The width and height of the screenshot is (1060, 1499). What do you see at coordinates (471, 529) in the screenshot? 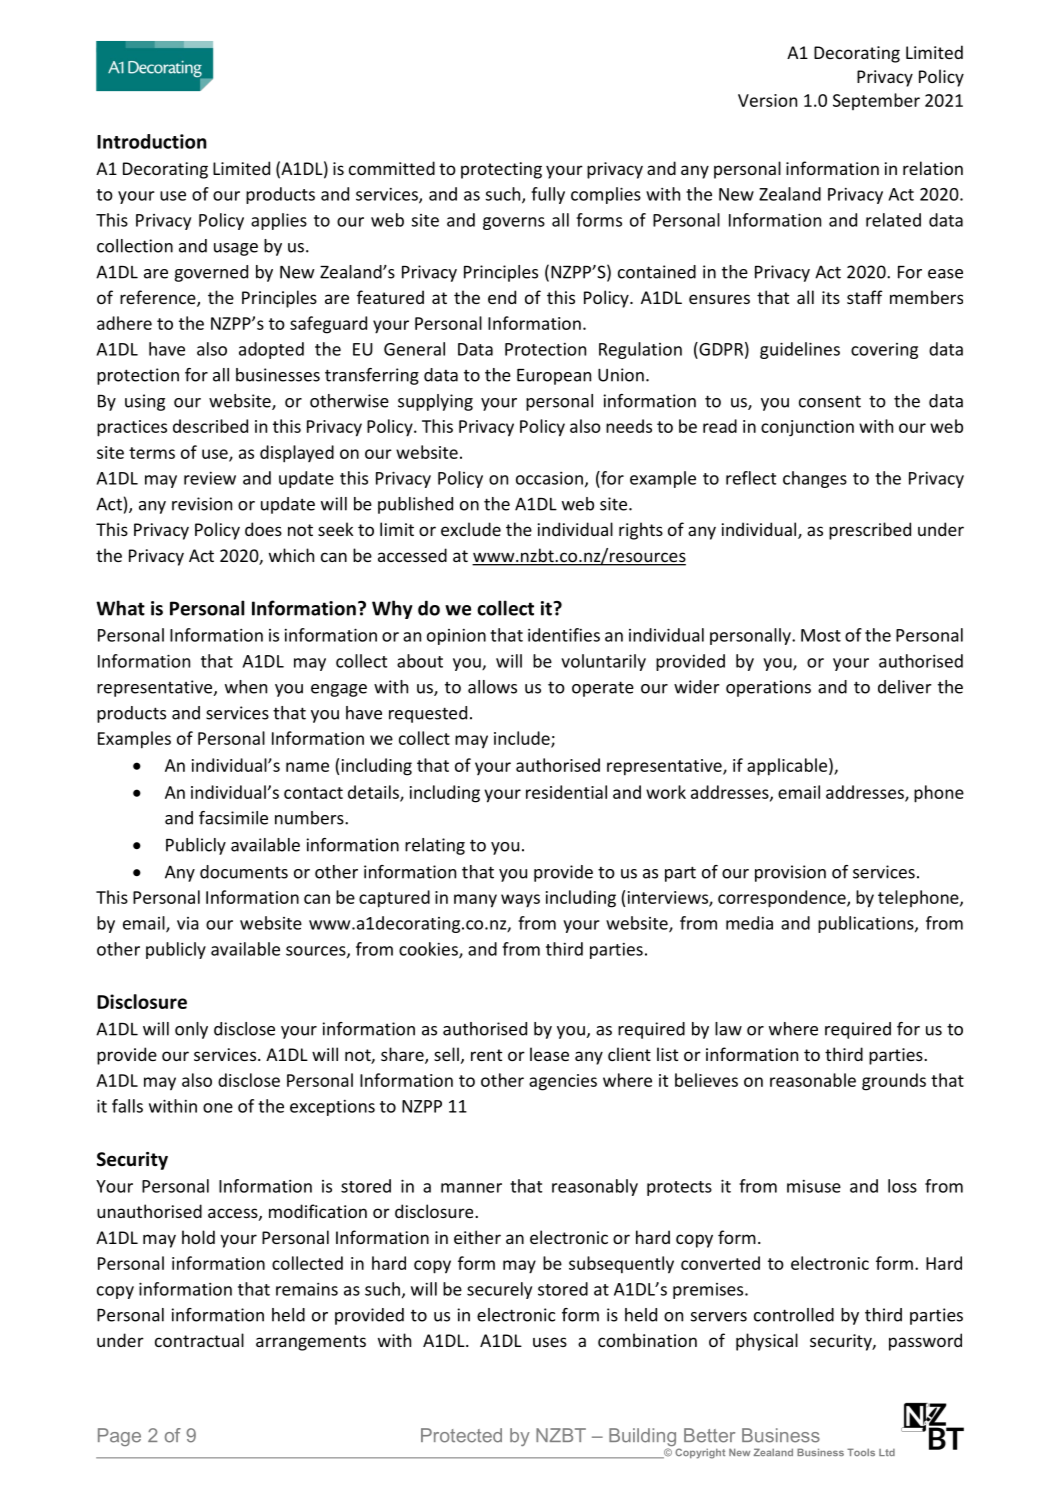
I see `exclude` at bounding box center [471, 529].
